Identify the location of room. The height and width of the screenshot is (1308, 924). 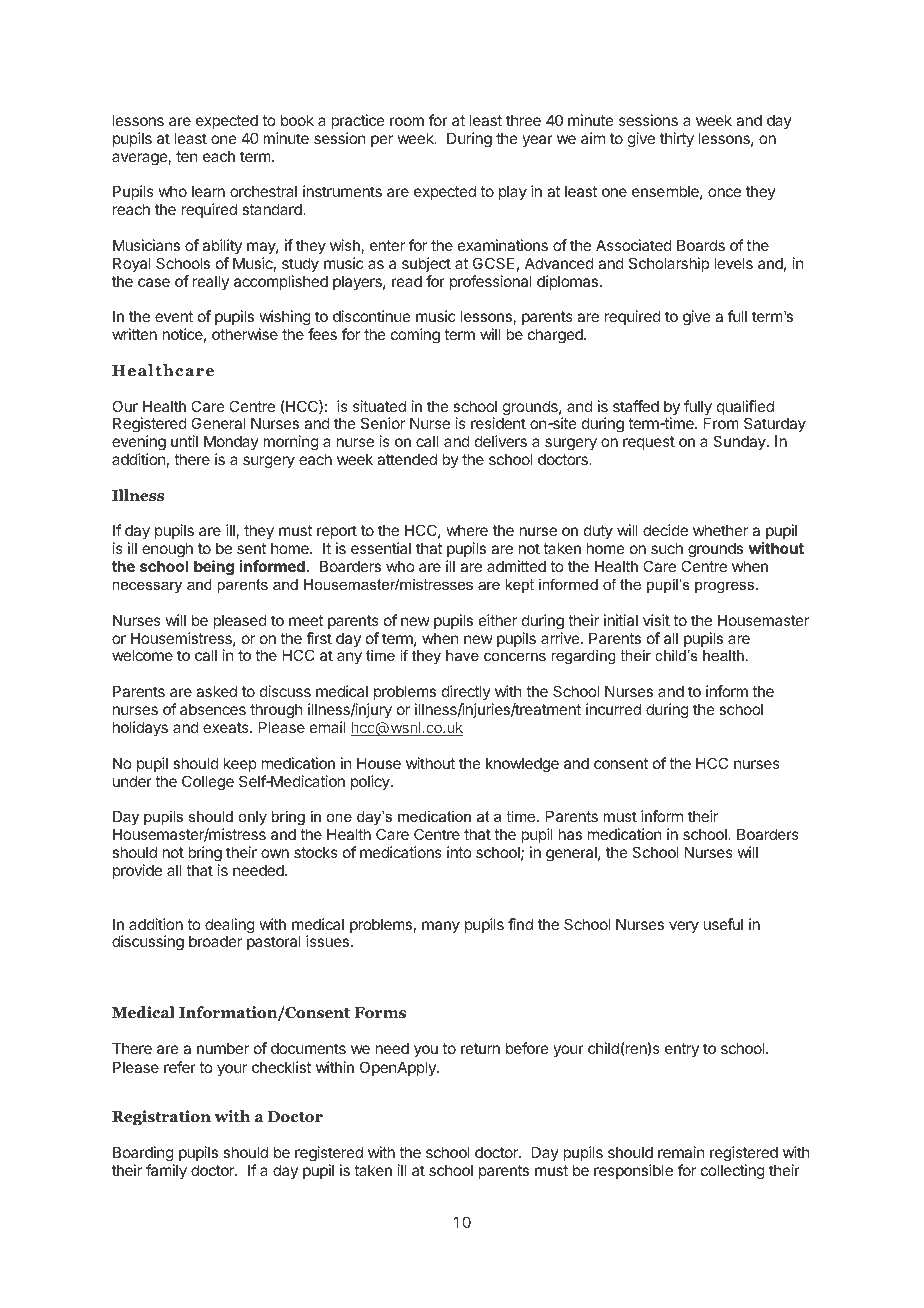
(407, 121).
